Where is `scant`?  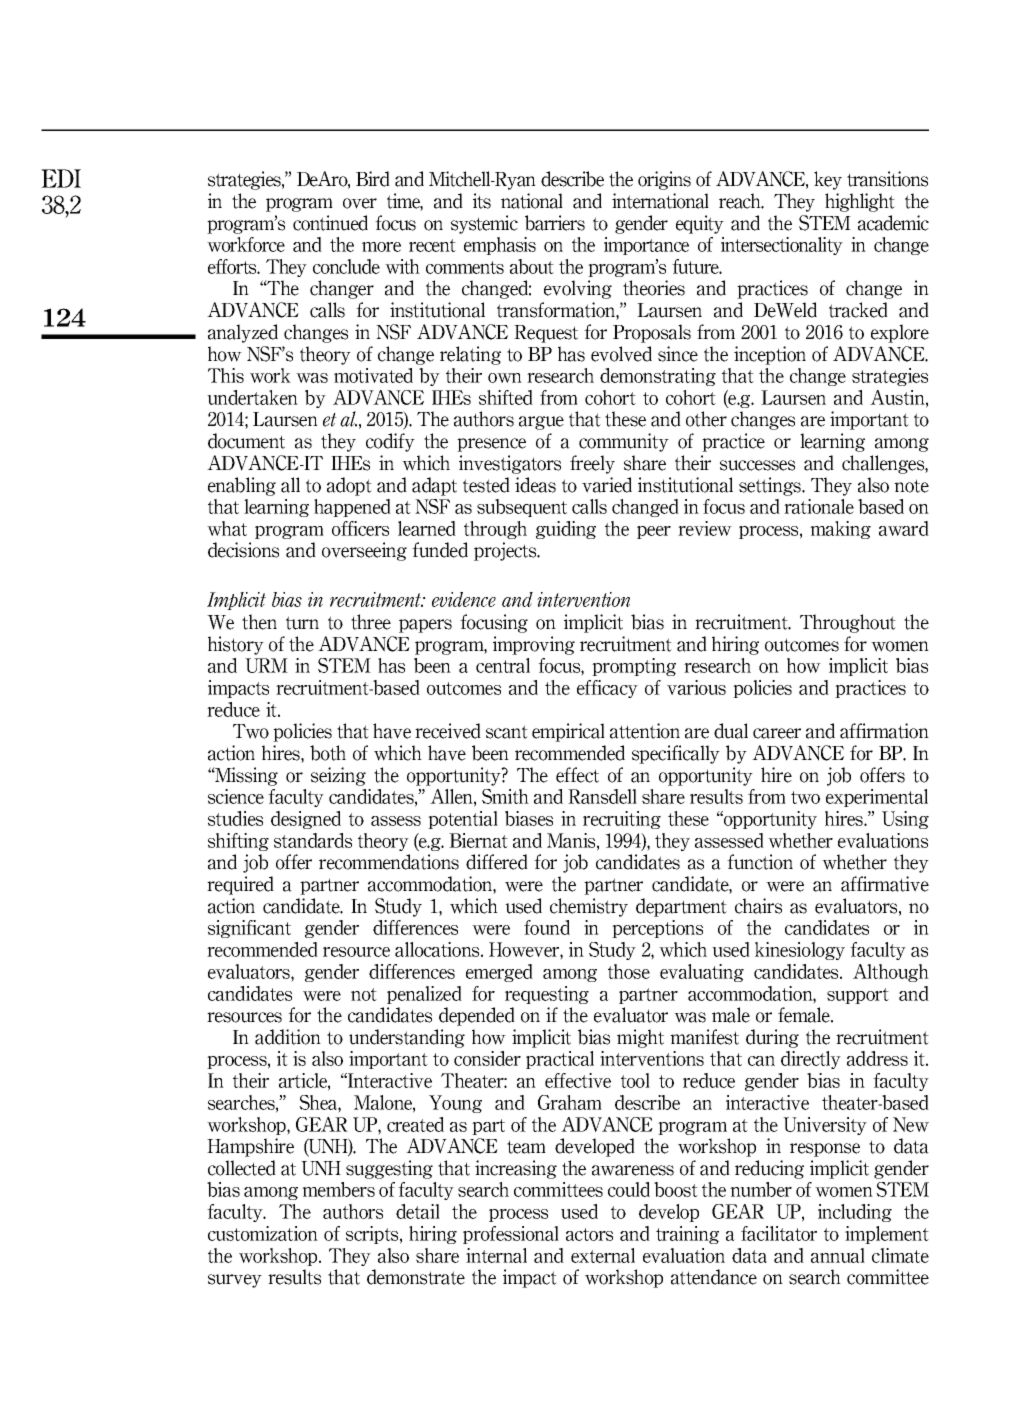 scant is located at coordinates (507, 732).
